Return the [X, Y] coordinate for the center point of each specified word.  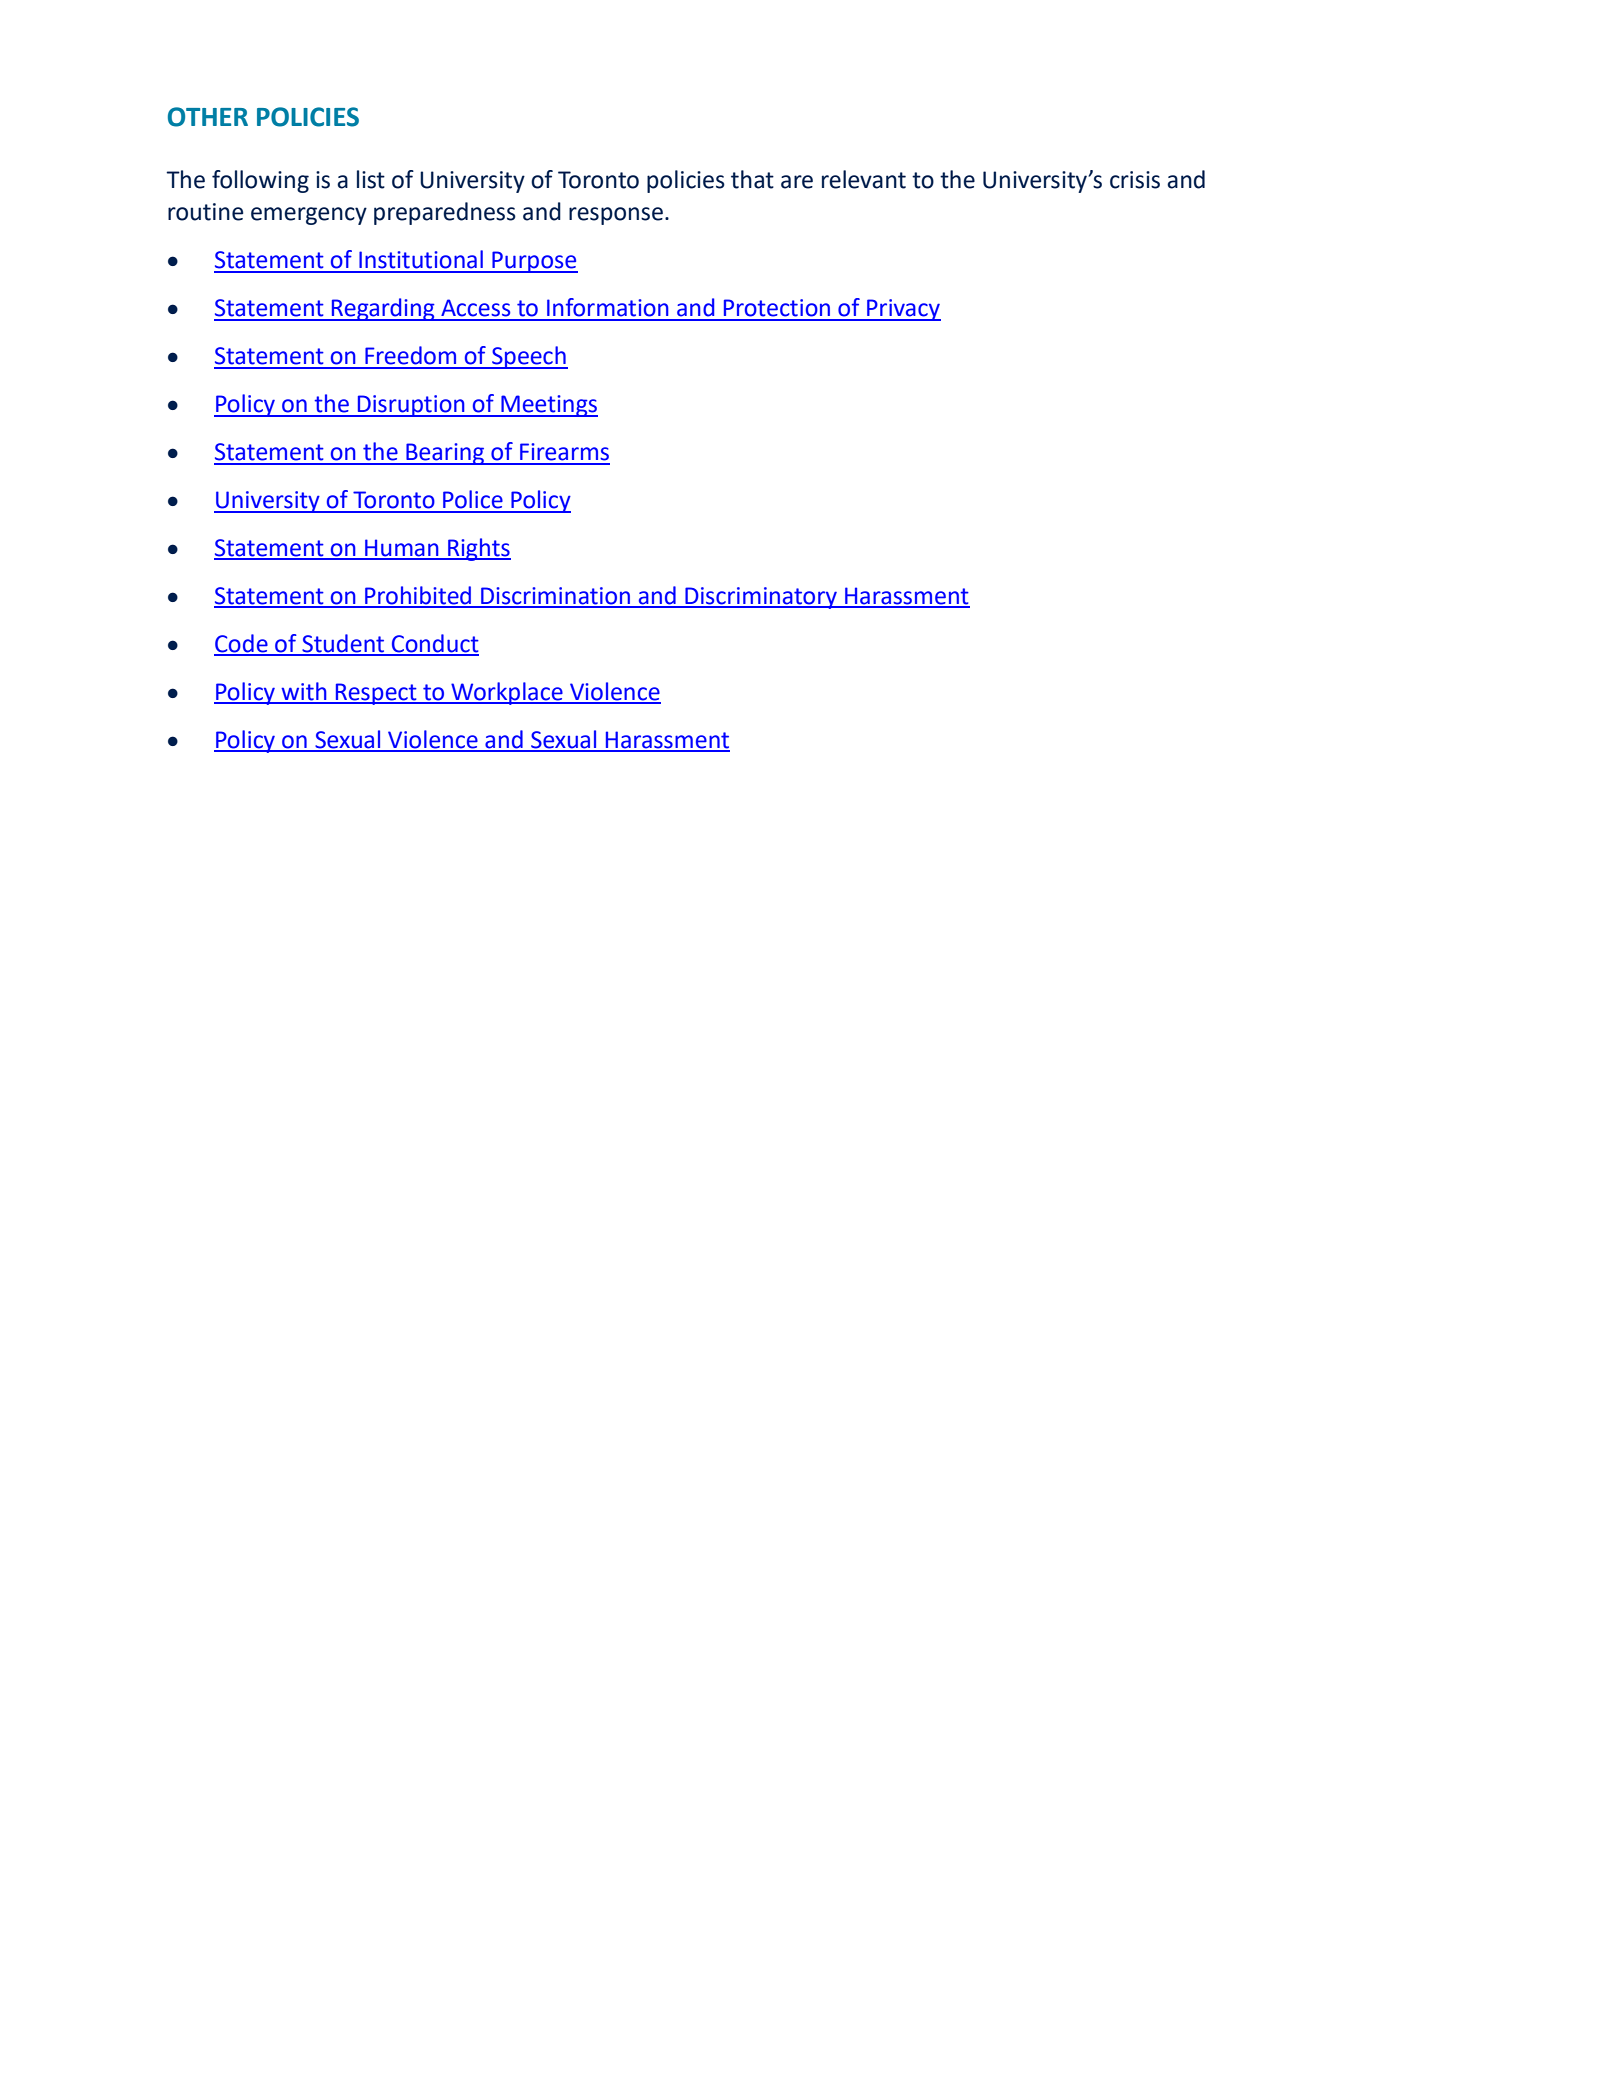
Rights [478, 549]
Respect [376, 694]
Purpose [534, 262]
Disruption [411, 406]
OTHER [208, 117]
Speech [529, 357]
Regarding [383, 309]
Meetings [548, 406]
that [752, 179]
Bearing [445, 454]
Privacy [903, 310]
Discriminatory [761, 598]
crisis [1135, 180]
